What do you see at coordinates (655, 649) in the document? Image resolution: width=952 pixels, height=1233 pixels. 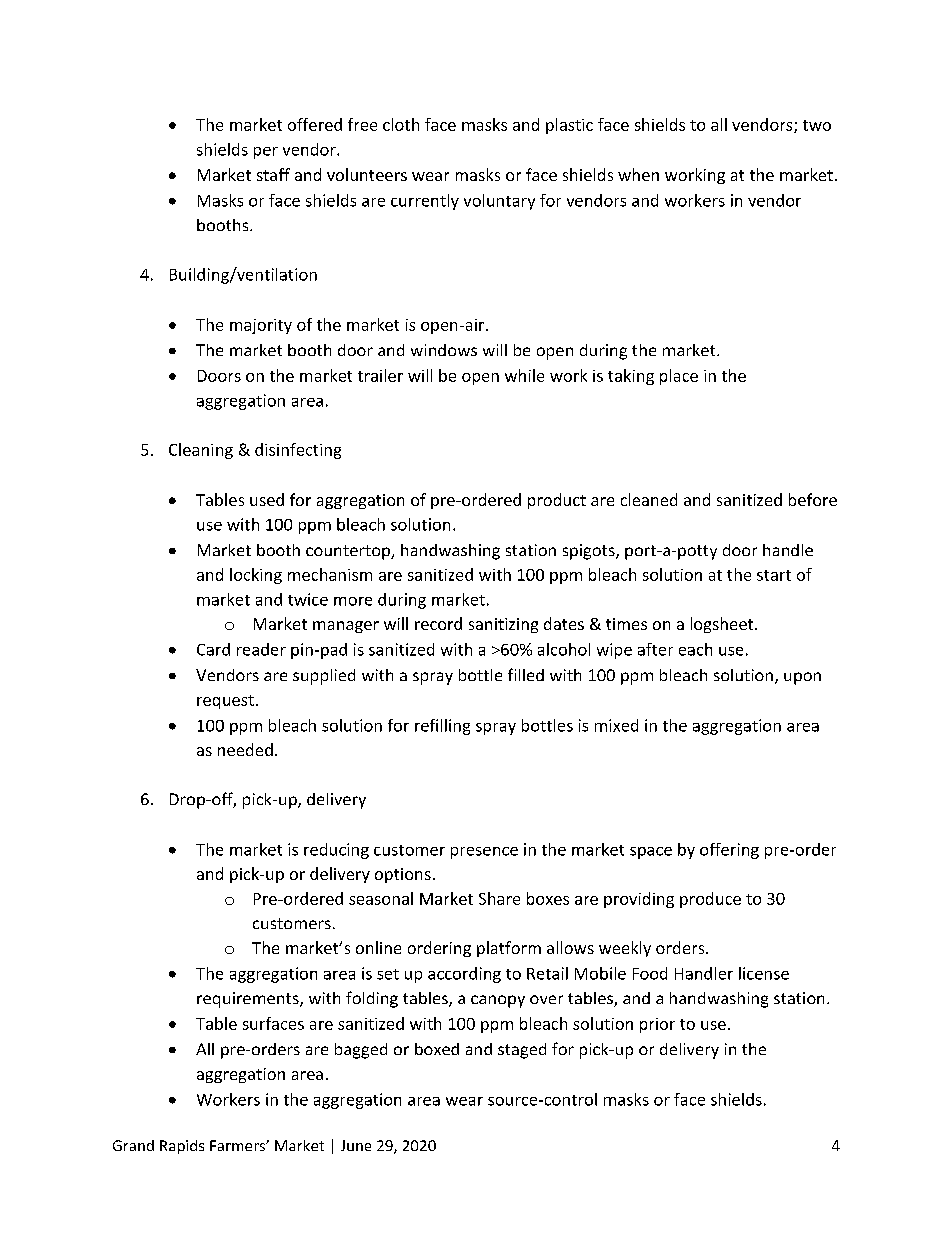 I see `after` at bounding box center [655, 649].
